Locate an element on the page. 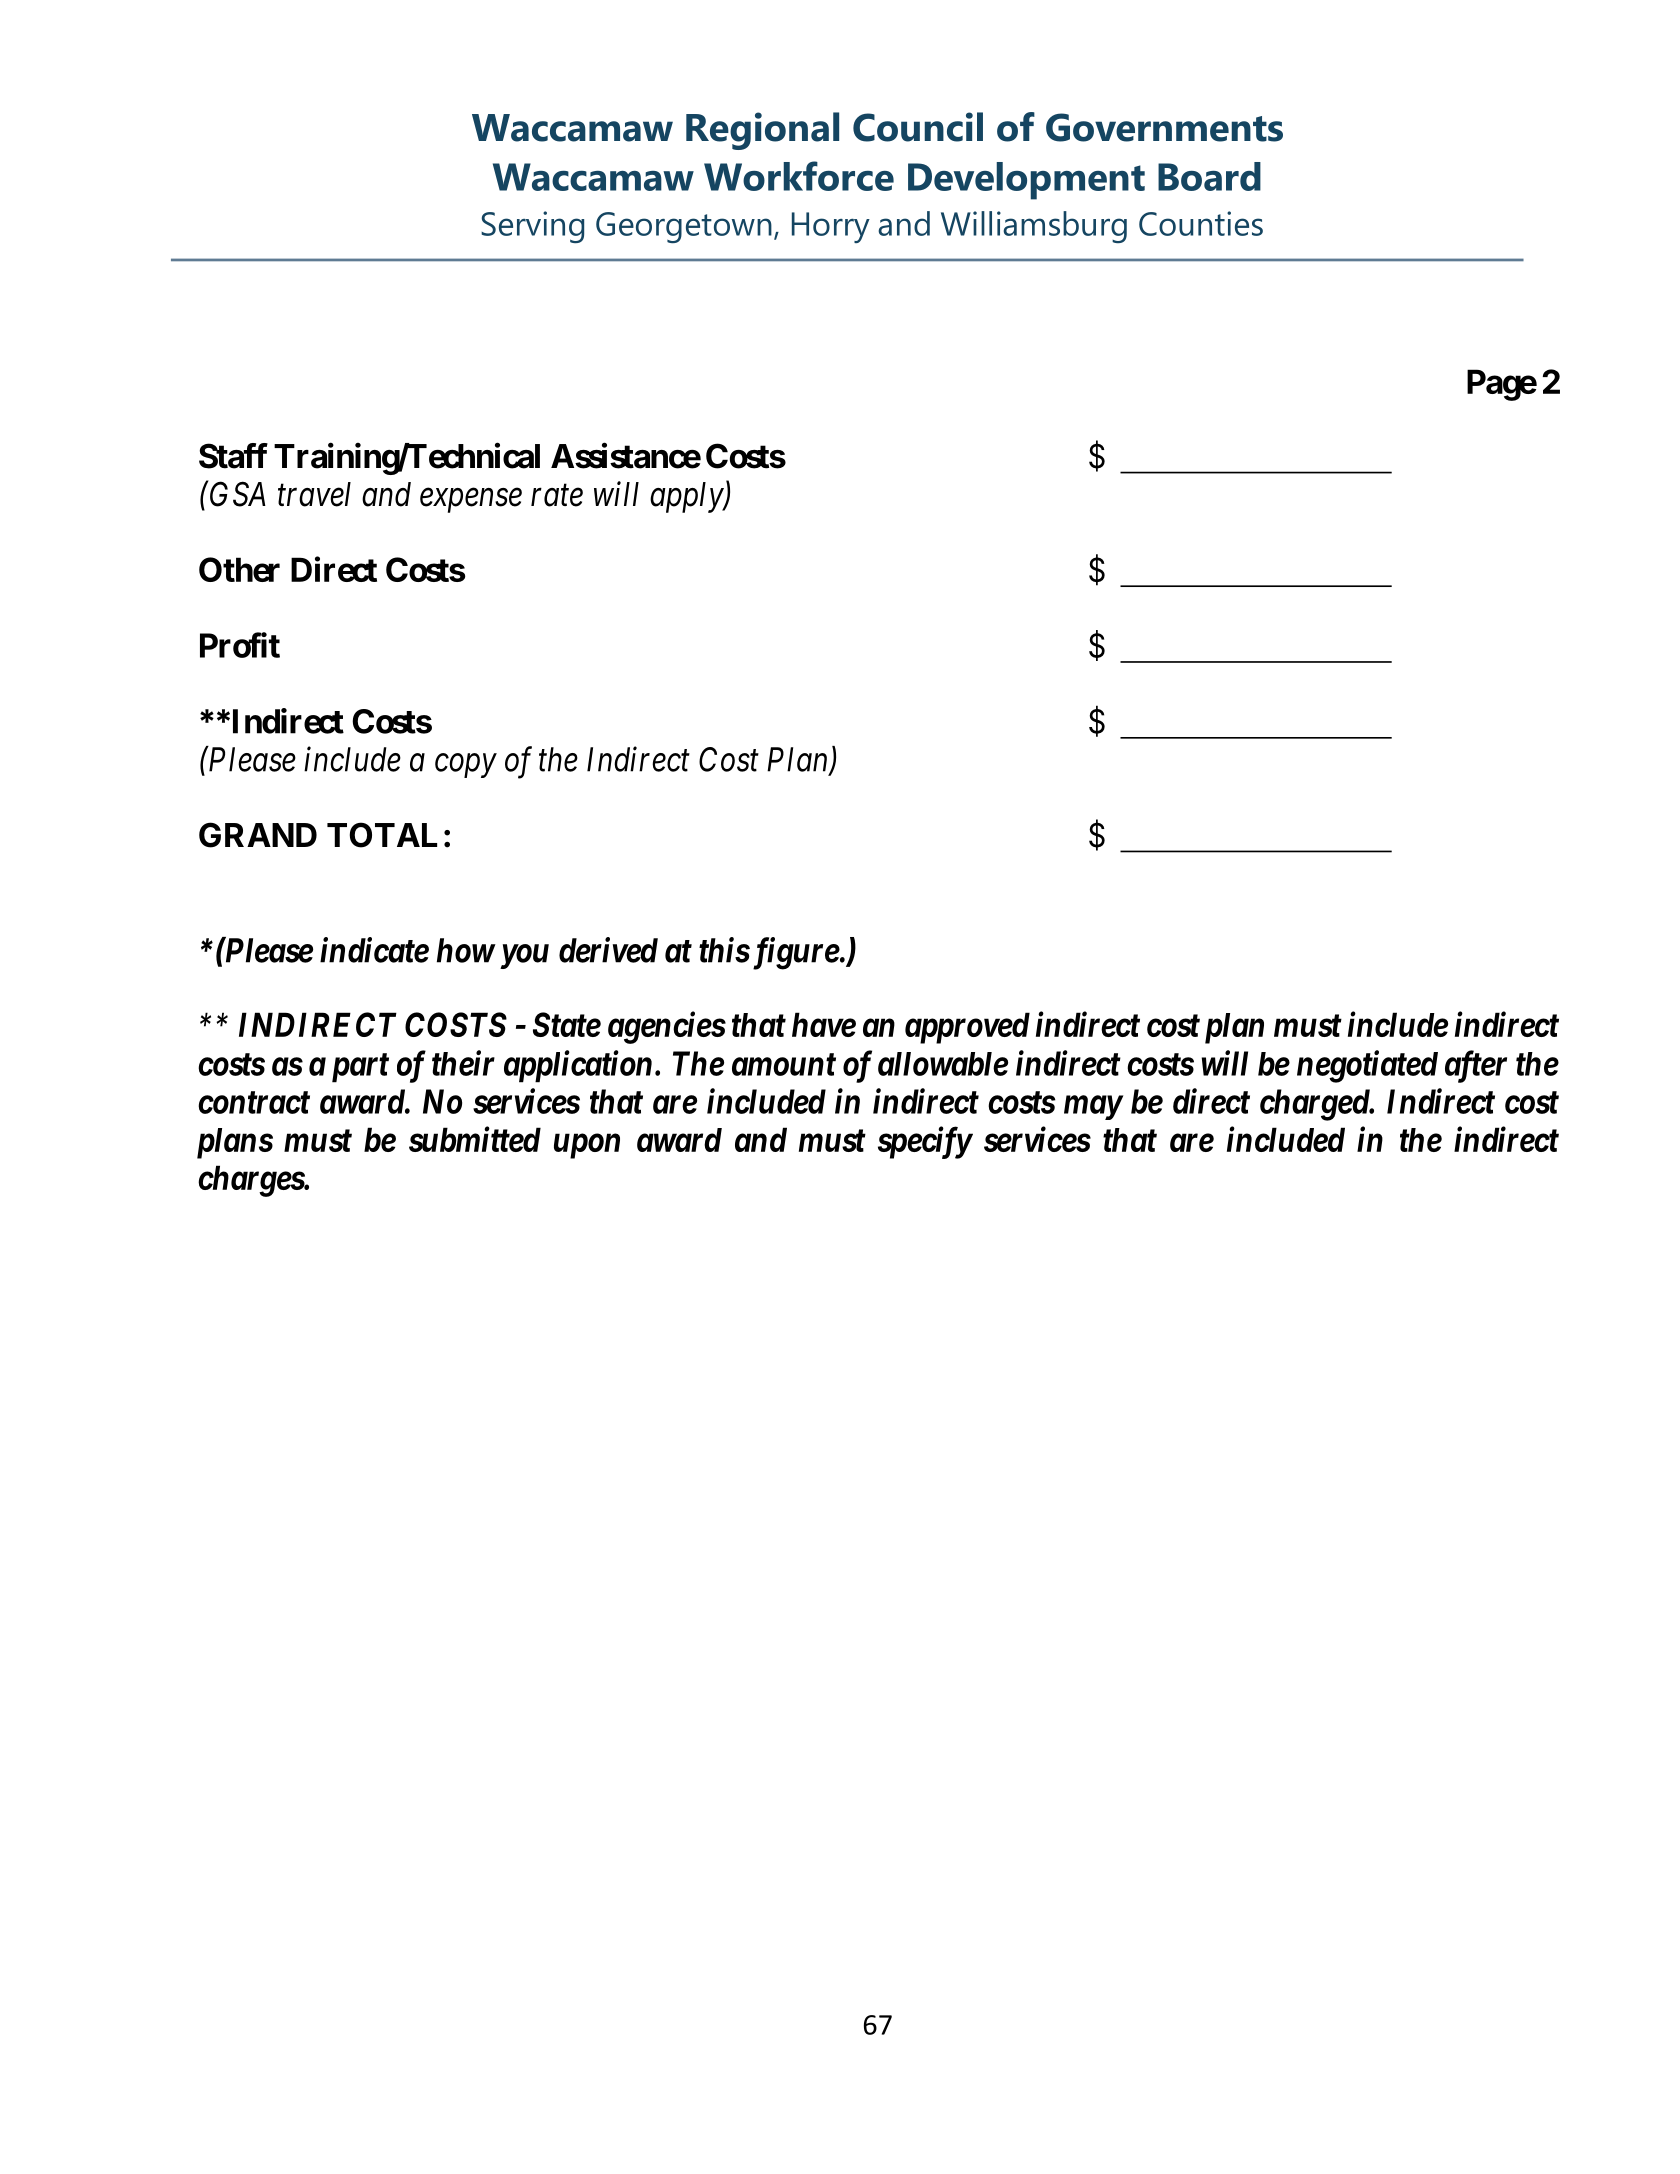 Image resolution: width=1680 pixels, height=2174 pixels. Serving is located at coordinates (532, 227).
